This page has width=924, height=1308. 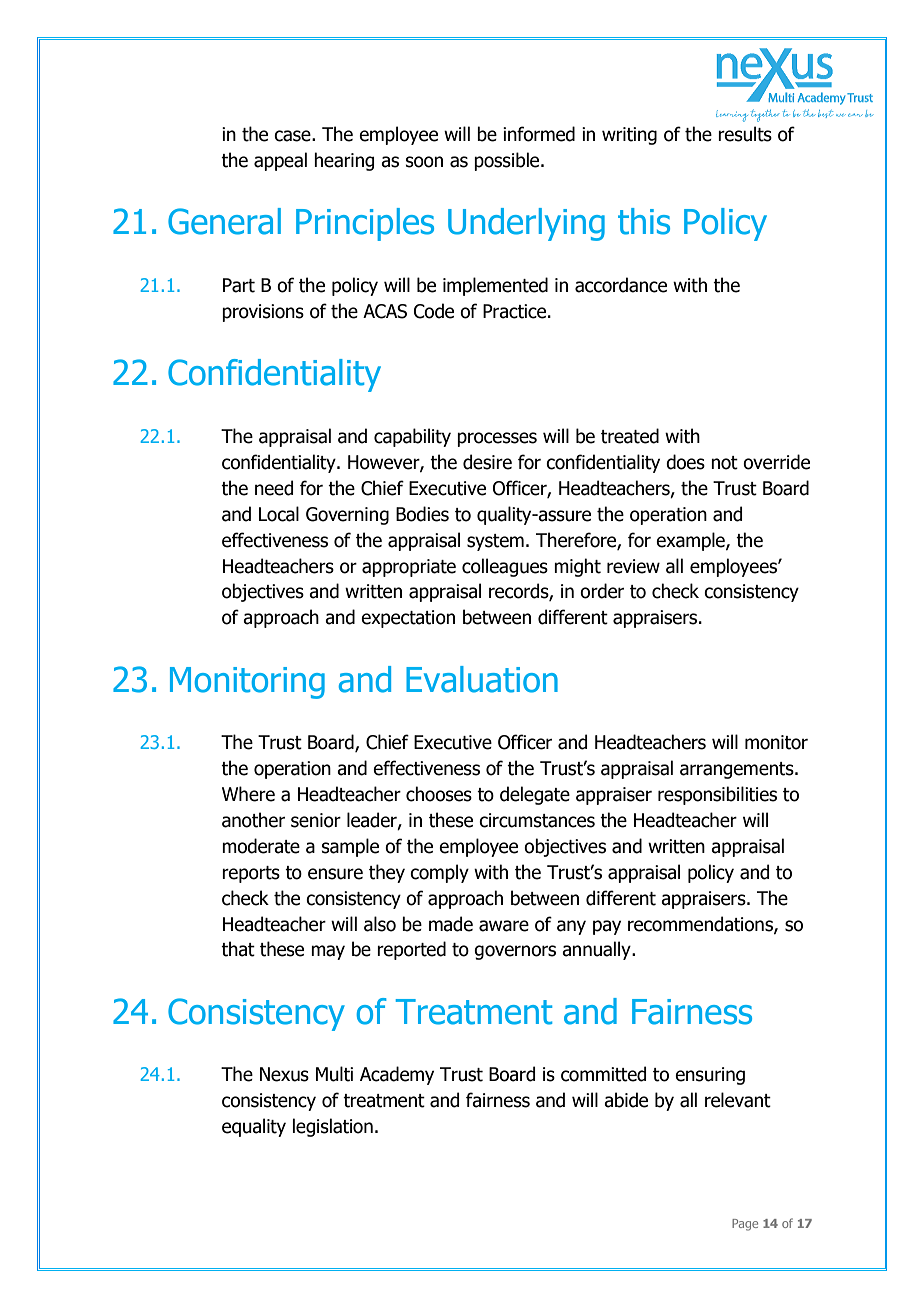 What do you see at coordinates (745, 1225) in the page?
I see `Page` at bounding box center [745, 1225].
